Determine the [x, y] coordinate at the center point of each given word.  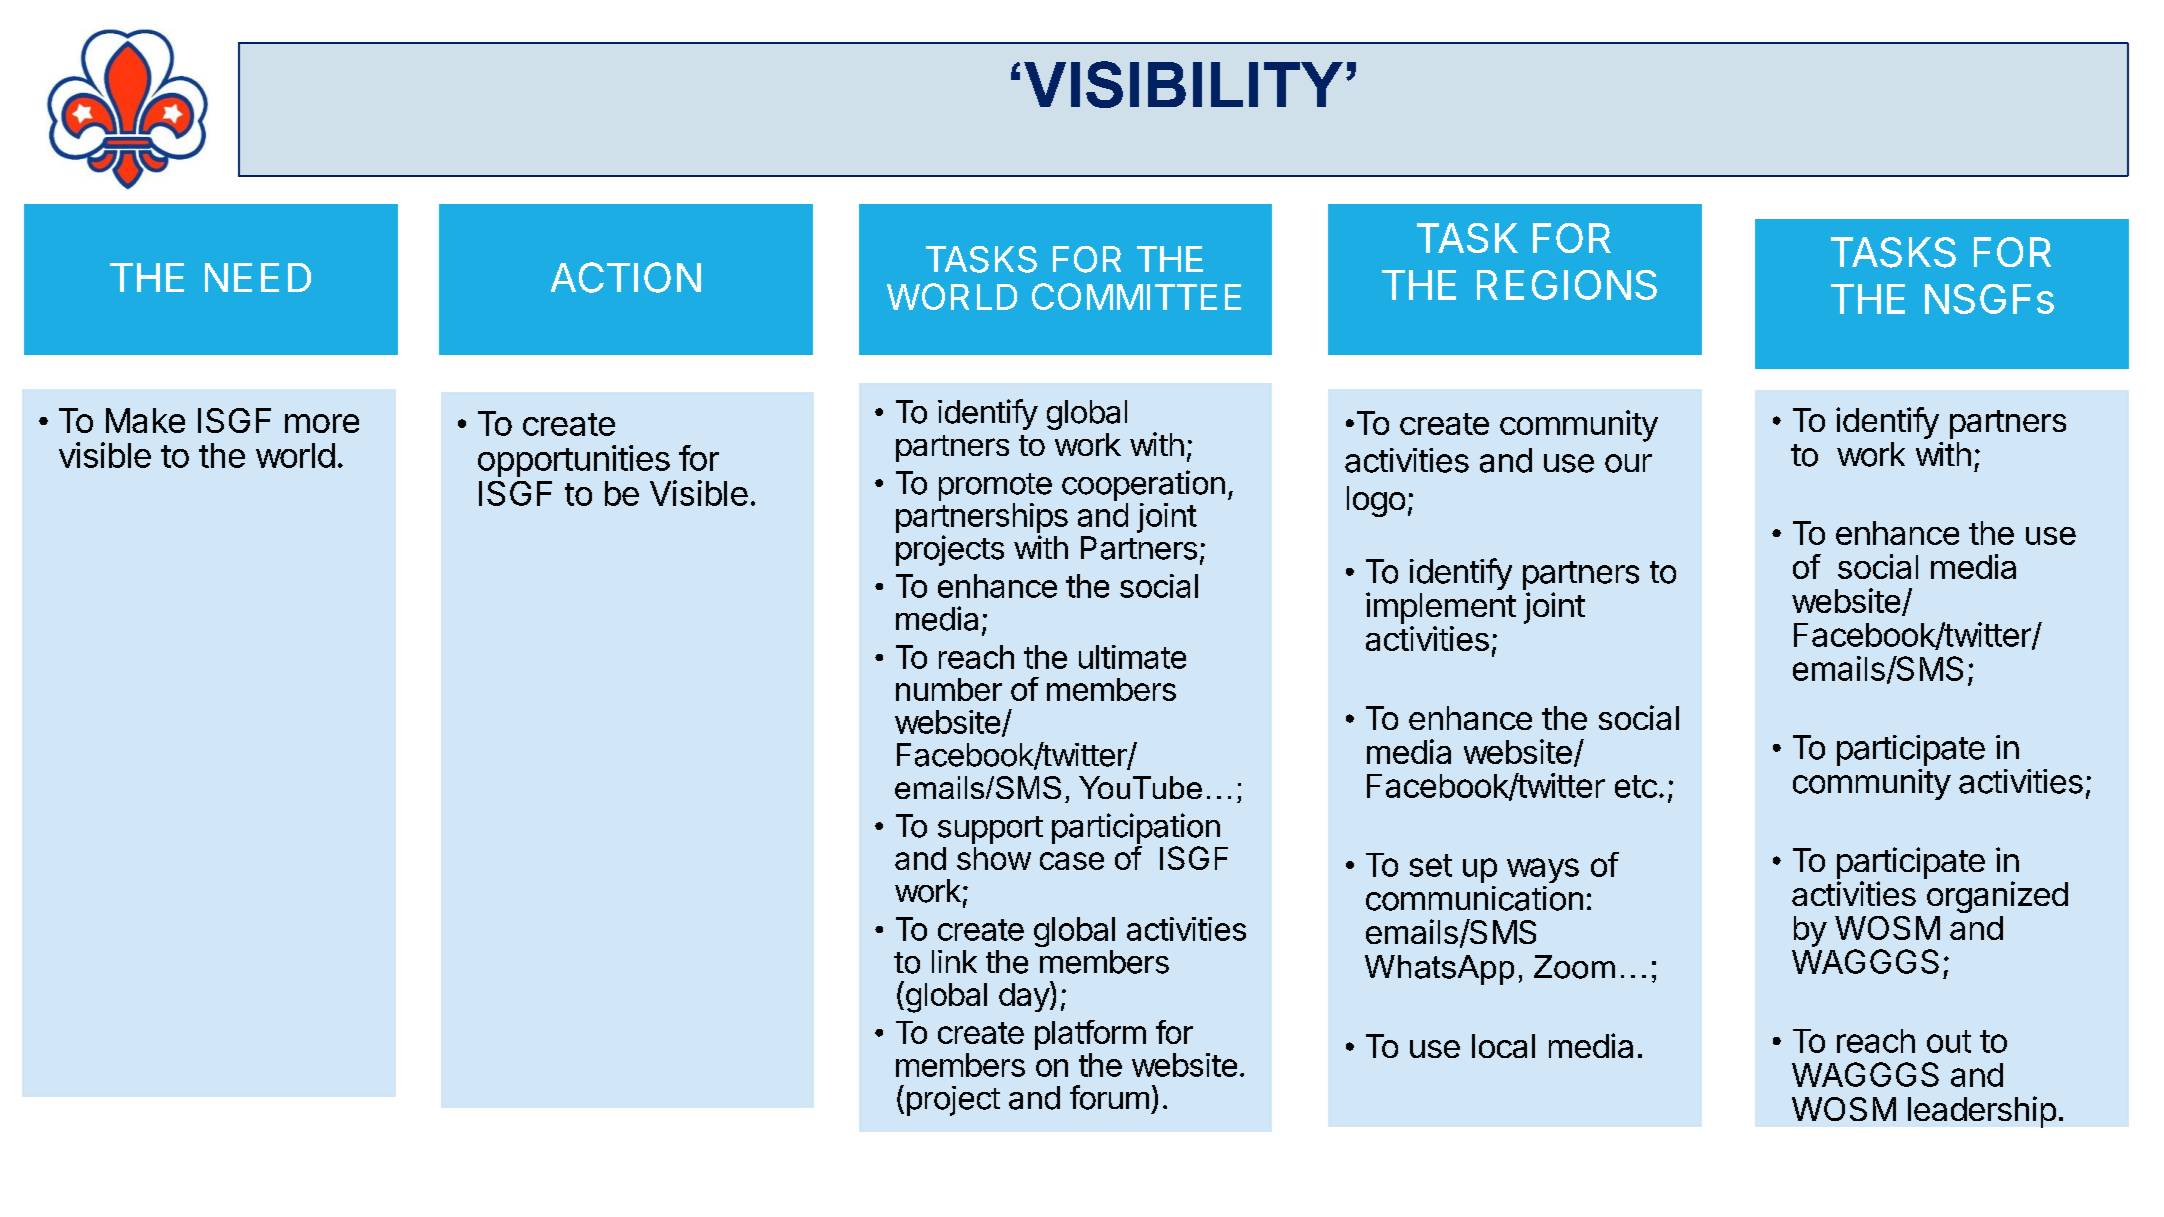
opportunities [574, 461]
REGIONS [1567, 285]
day [1025, 996]
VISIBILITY [1183, 84]
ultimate [1132, 657]
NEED [258, 277]
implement [1441, 608]
